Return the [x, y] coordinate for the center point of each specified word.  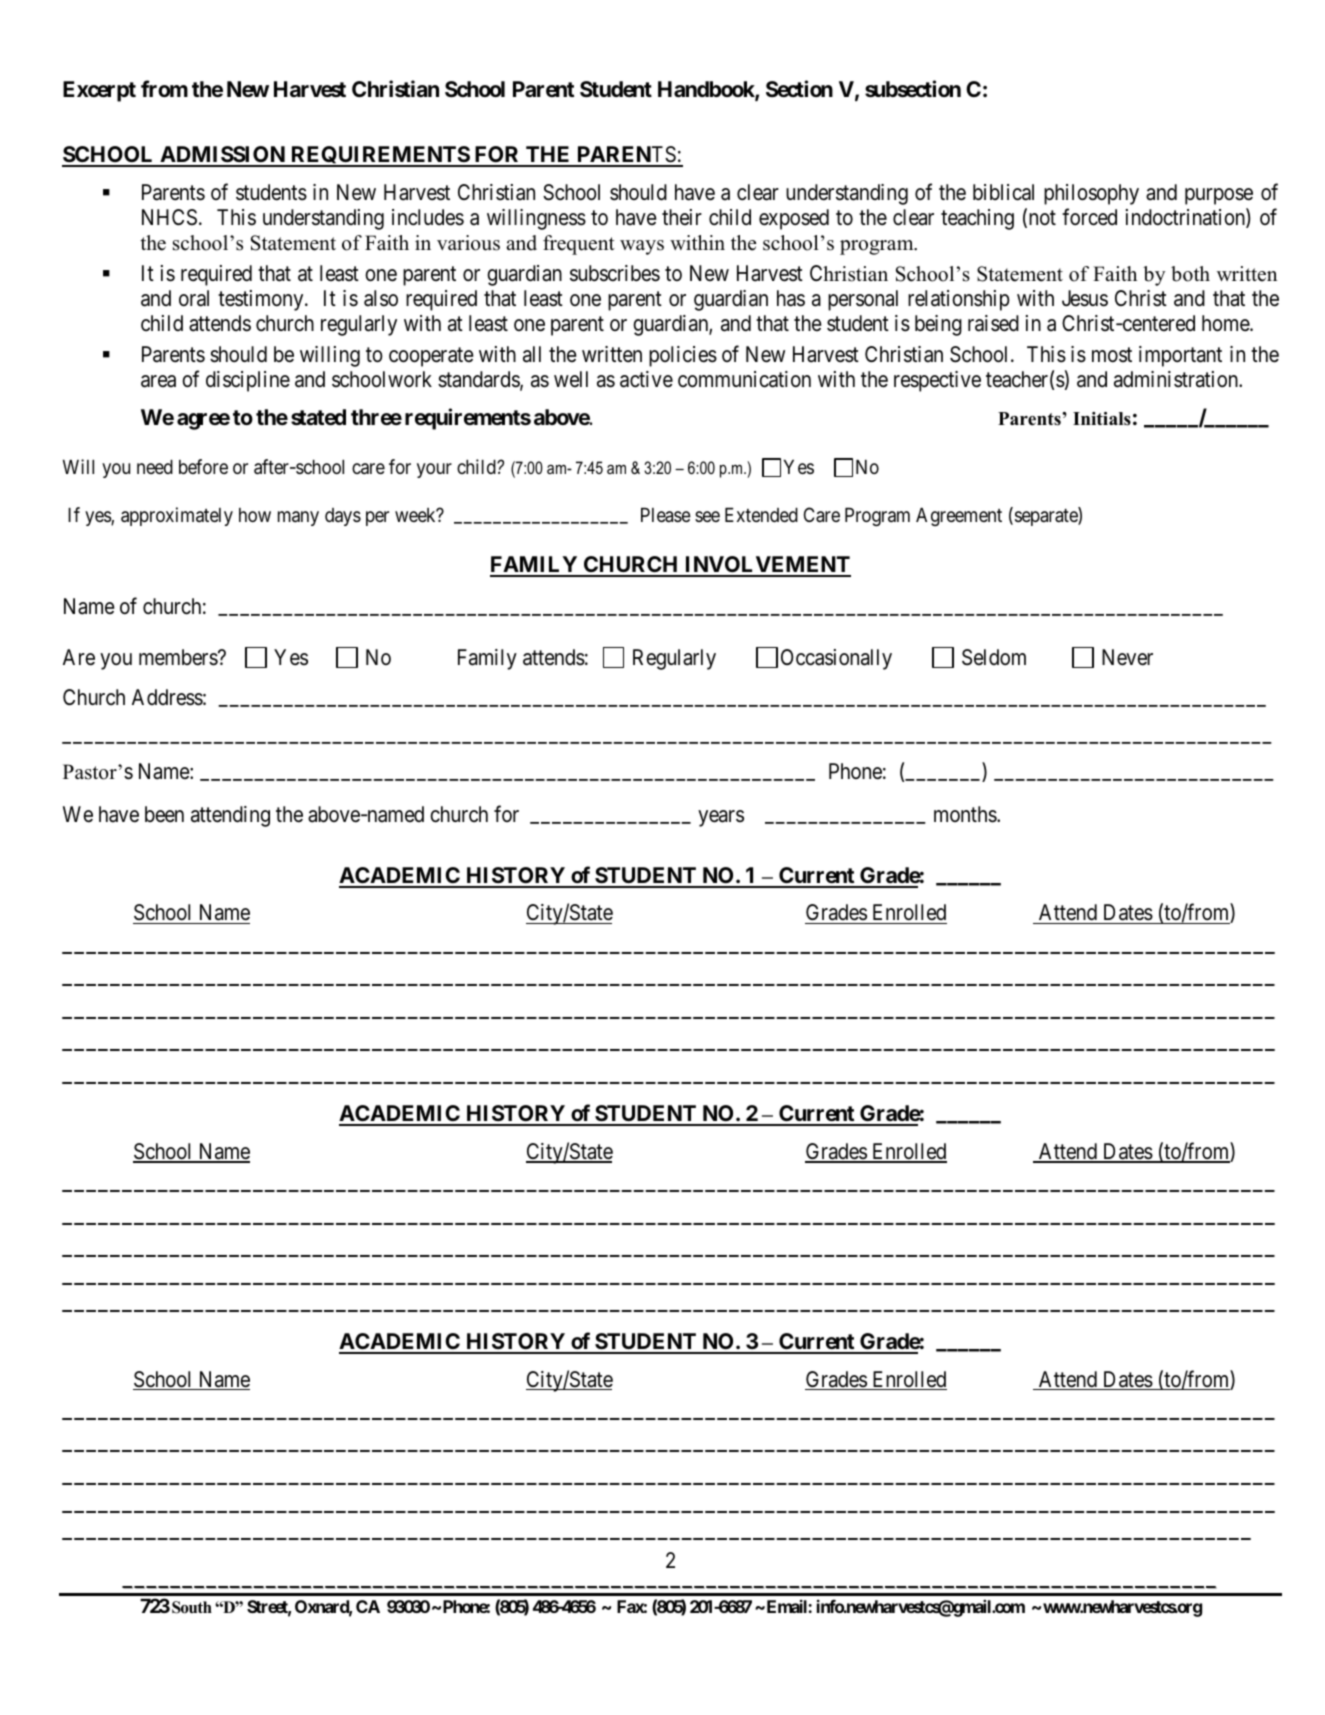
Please [666, 515]
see [707, 516]
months [966, 814]
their [682, 217]
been [164, 814]
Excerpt [99, 91]
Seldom [994, 657]
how [255, 515]
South [192, 1607]
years [721, 818]
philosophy [1091, 194]
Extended [761, 515]
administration [1177, 379]
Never [1127, 657]
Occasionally [836, 659]
